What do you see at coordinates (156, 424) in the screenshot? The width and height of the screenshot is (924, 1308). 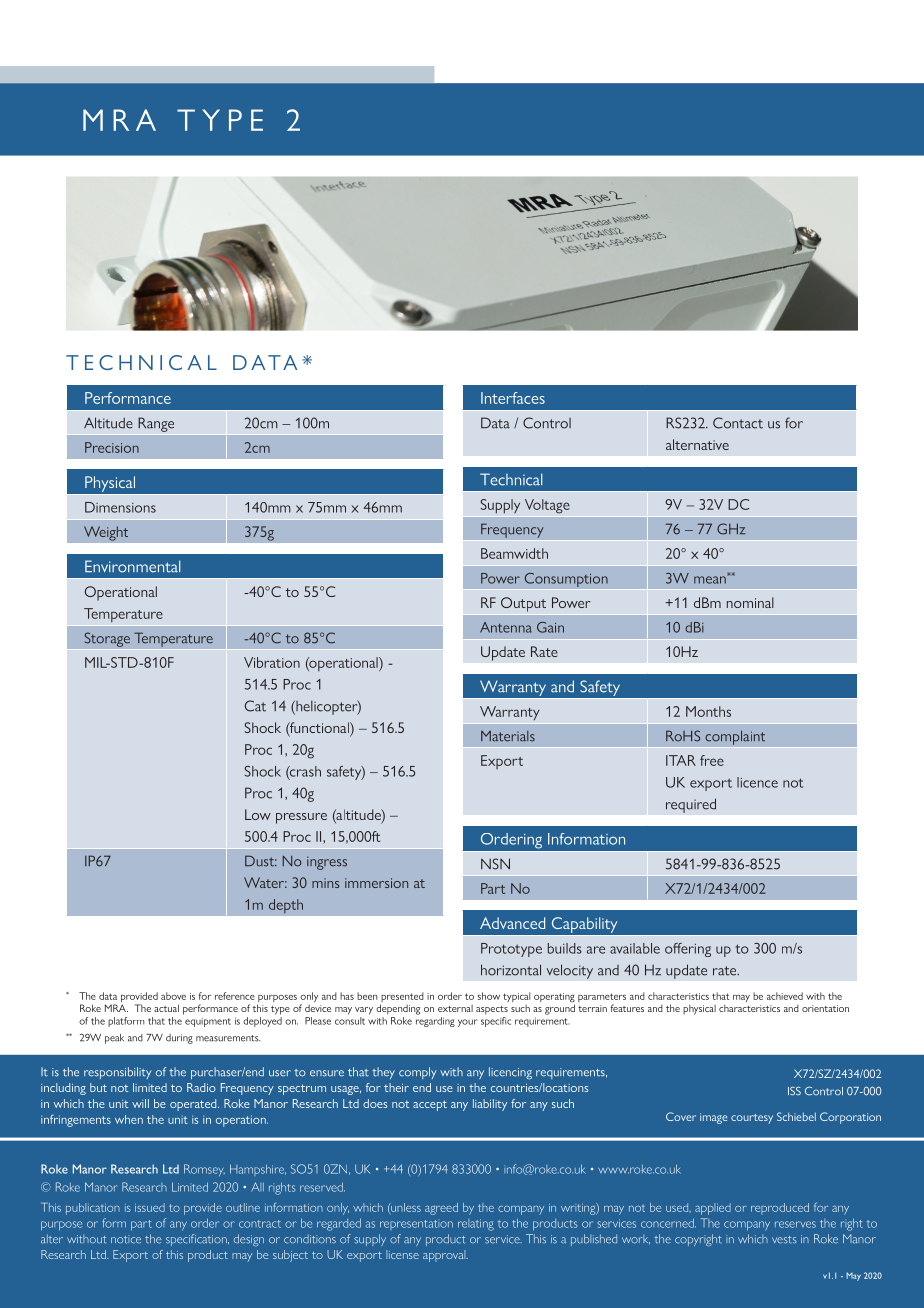 I see `Range` at bounding box center [156, 424].
